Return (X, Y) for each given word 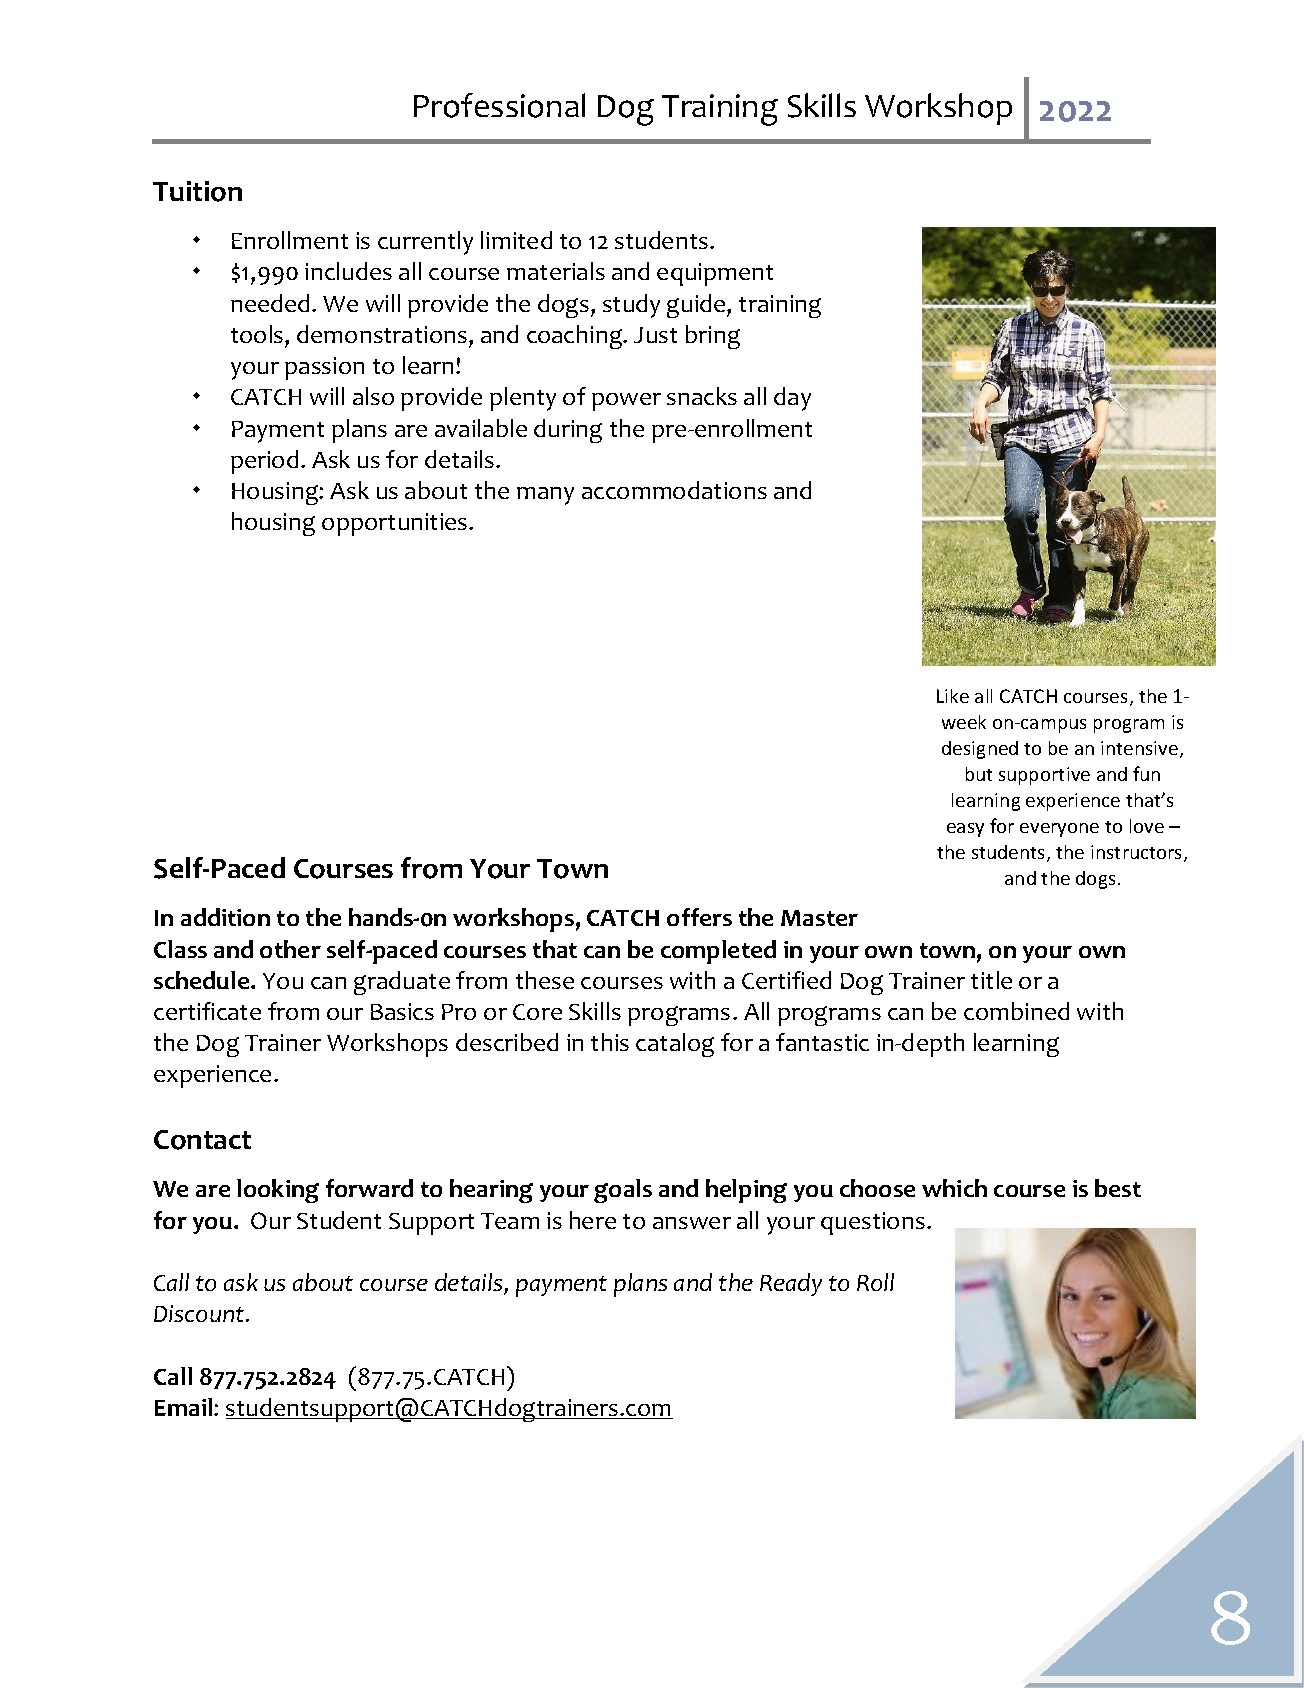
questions (873, 1223)
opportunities (396, 524)
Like (953, 696)
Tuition (197, 191)
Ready (791, 1284)
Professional (499, 105)
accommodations (674, 490)
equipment (715, 274)
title (991, 980)
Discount (200, 1313)
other (290, 949)
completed (718, 952)
